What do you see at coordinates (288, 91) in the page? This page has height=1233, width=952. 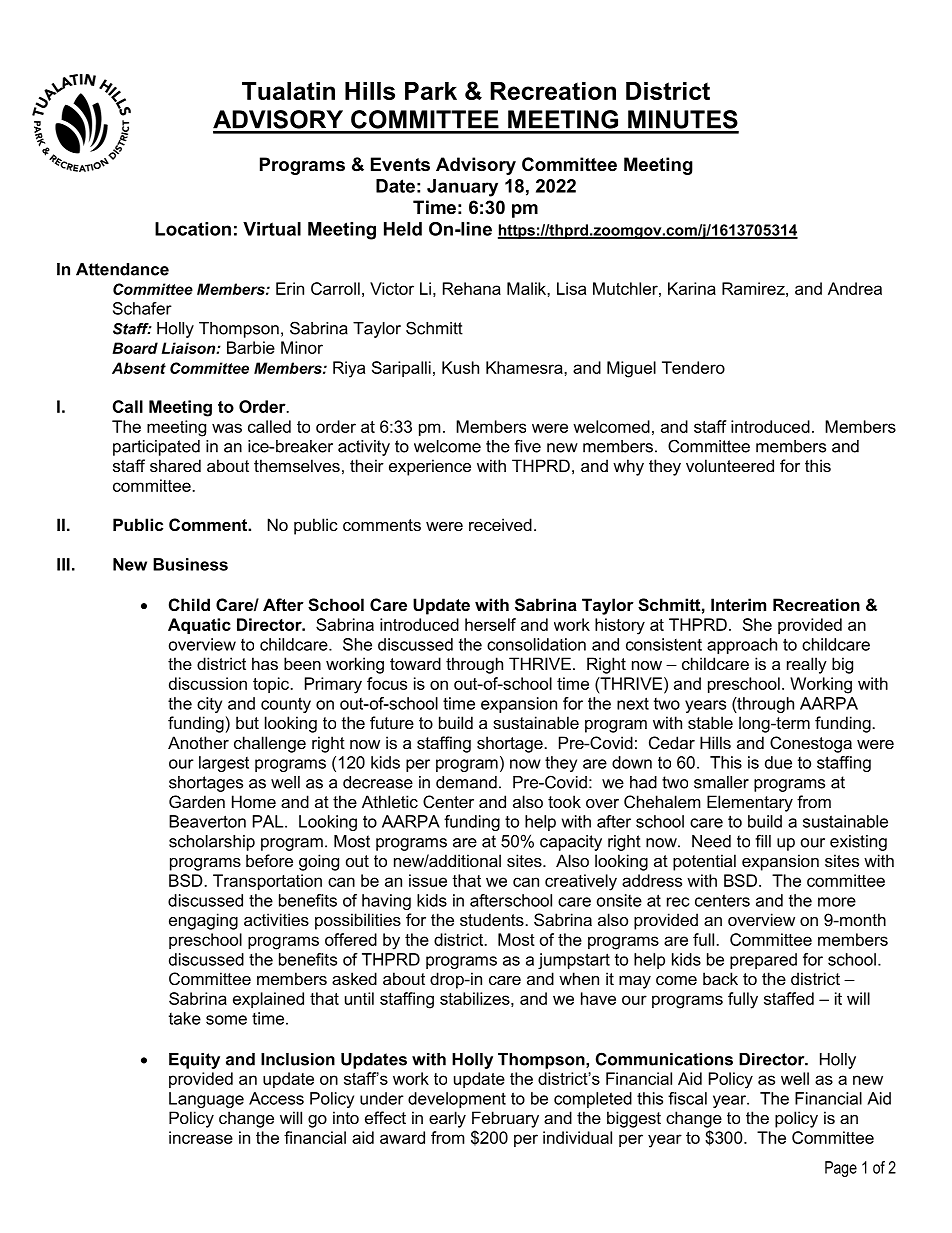 I see `Tualatin` at bounding box center [288, 91].
